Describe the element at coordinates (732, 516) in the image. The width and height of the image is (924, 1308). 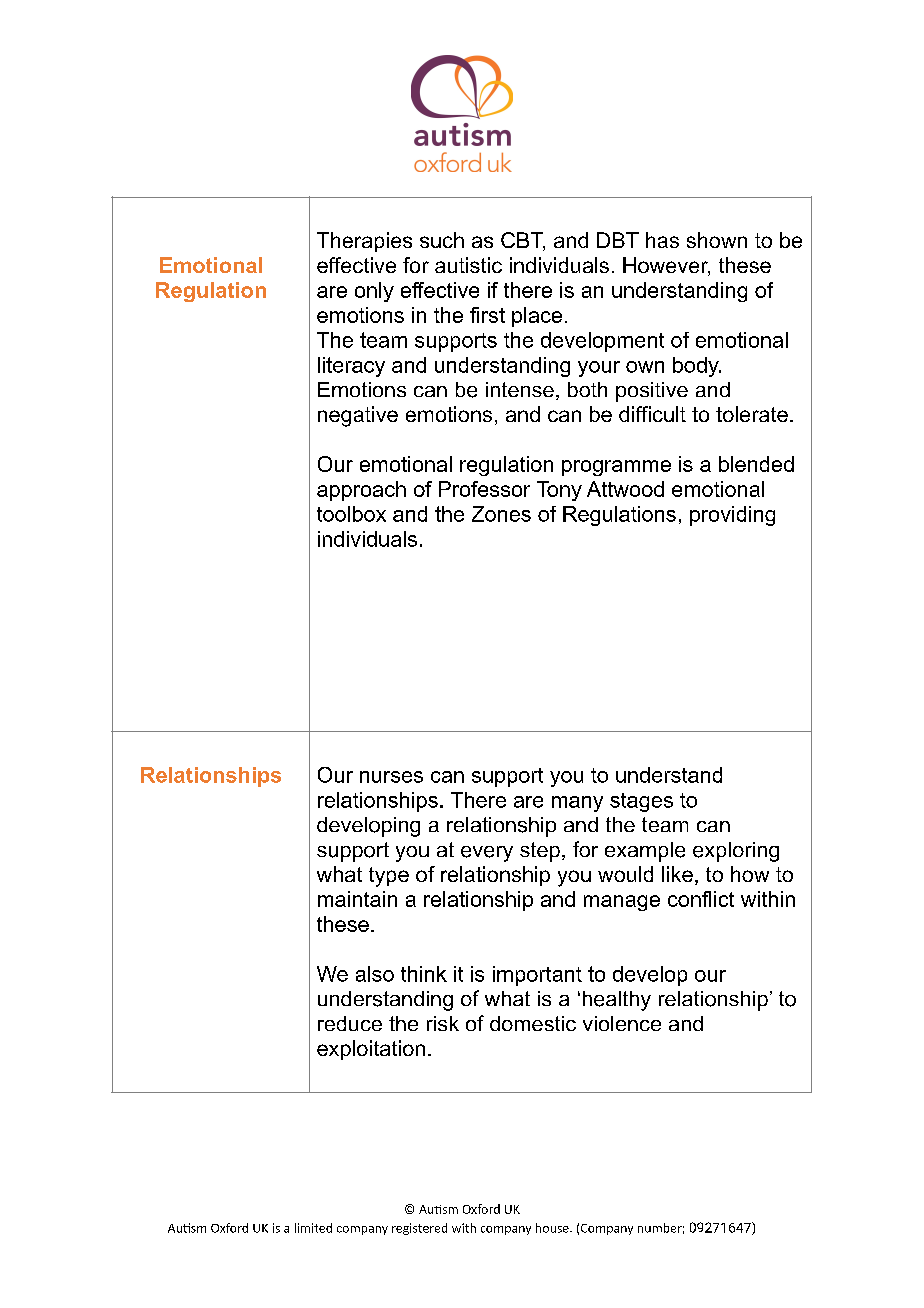
I see `providing` at that location.
